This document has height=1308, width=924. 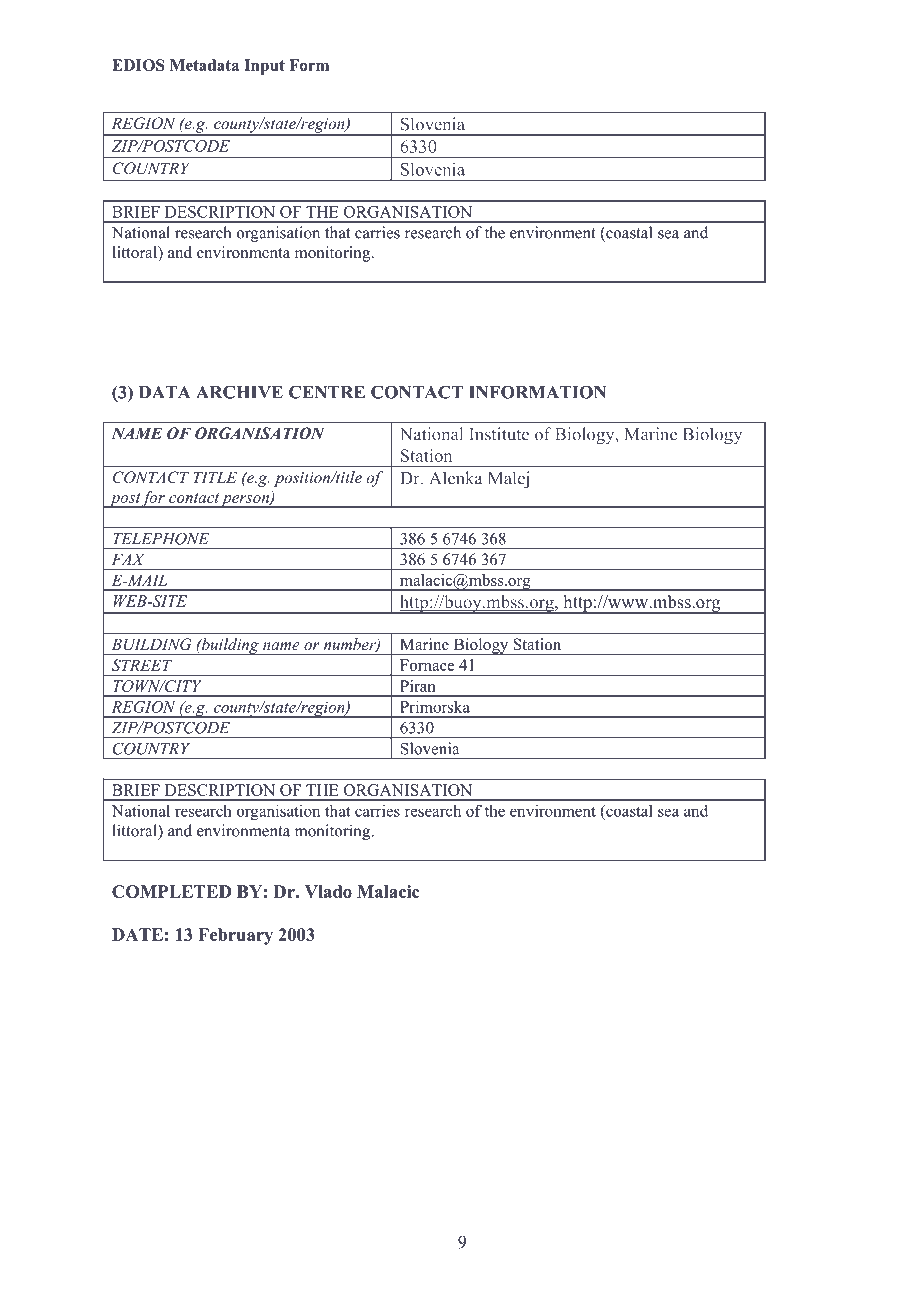 I want to click on CENTRE, so click(x=327, y=392).
